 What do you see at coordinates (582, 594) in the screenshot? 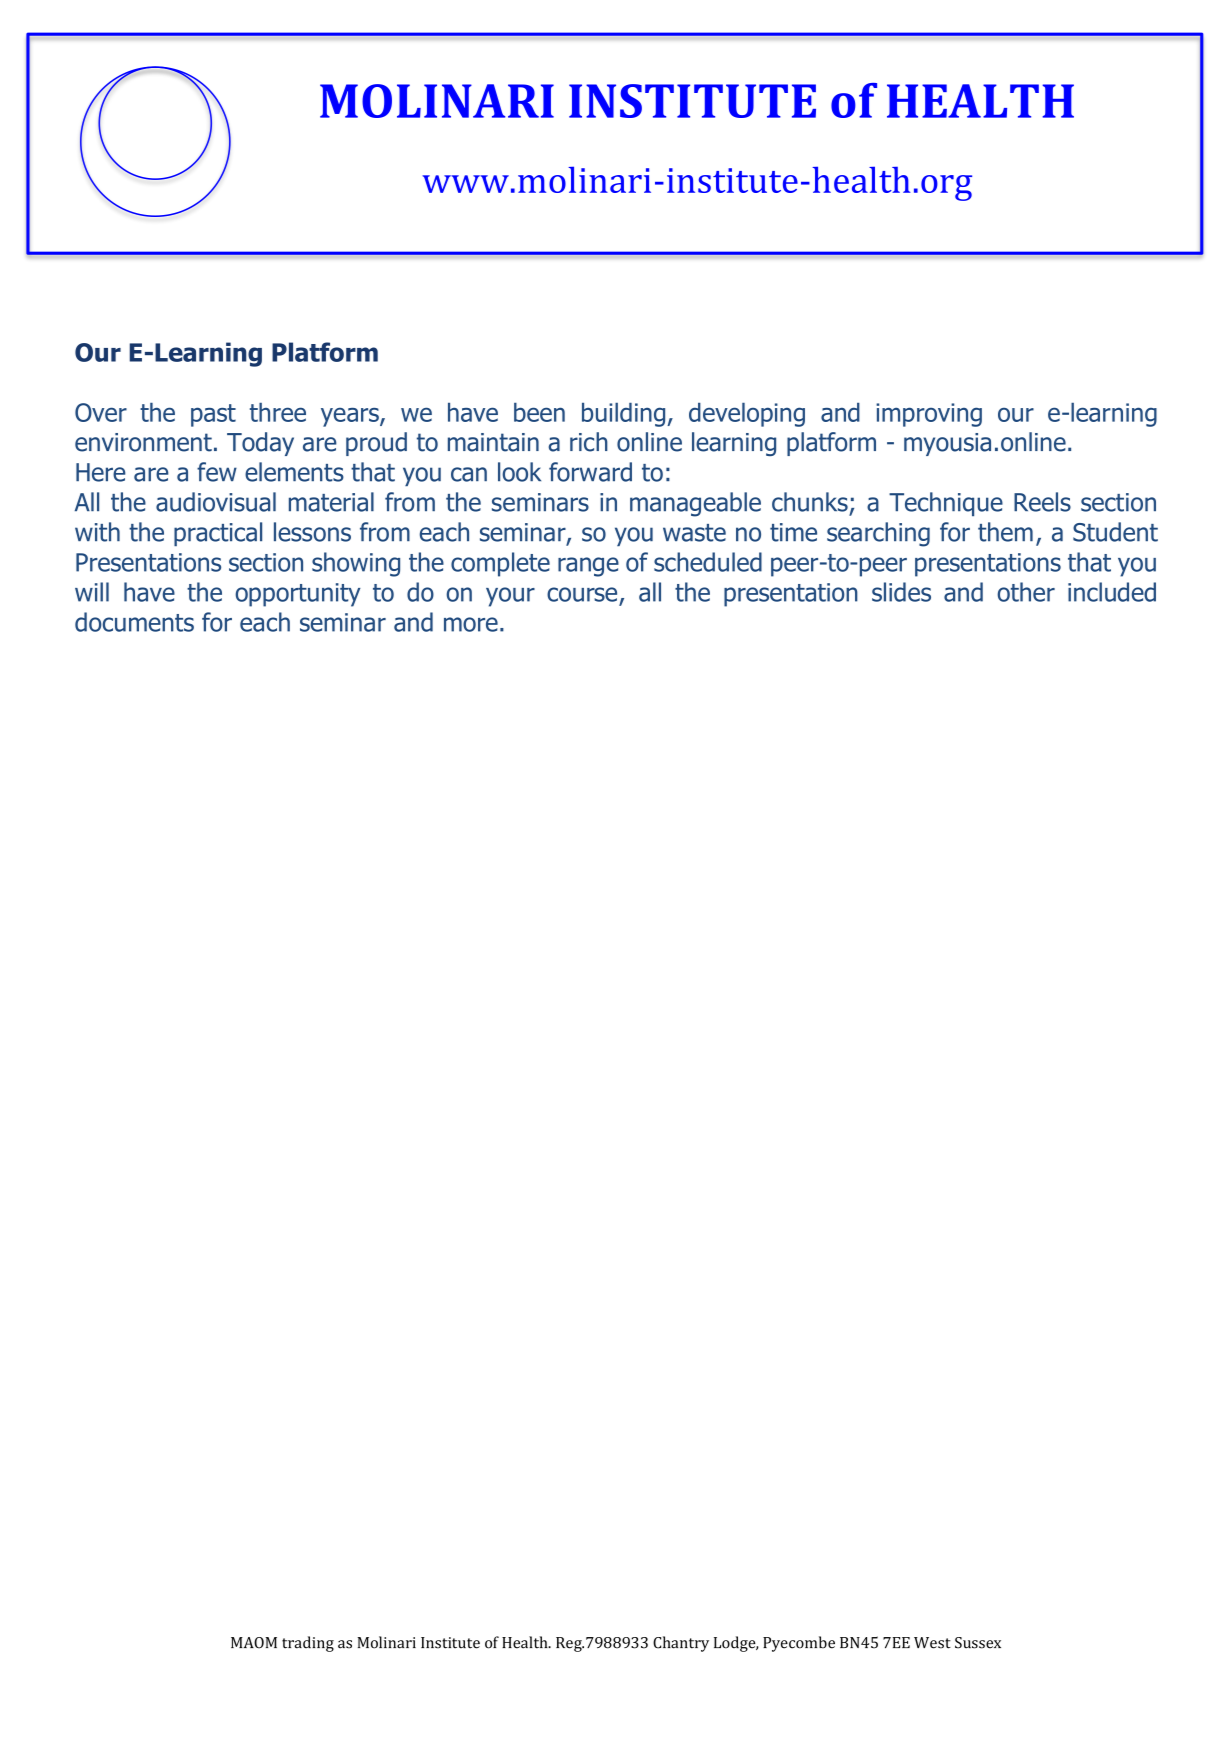
I see `course` at bounding box center [582, 594].
